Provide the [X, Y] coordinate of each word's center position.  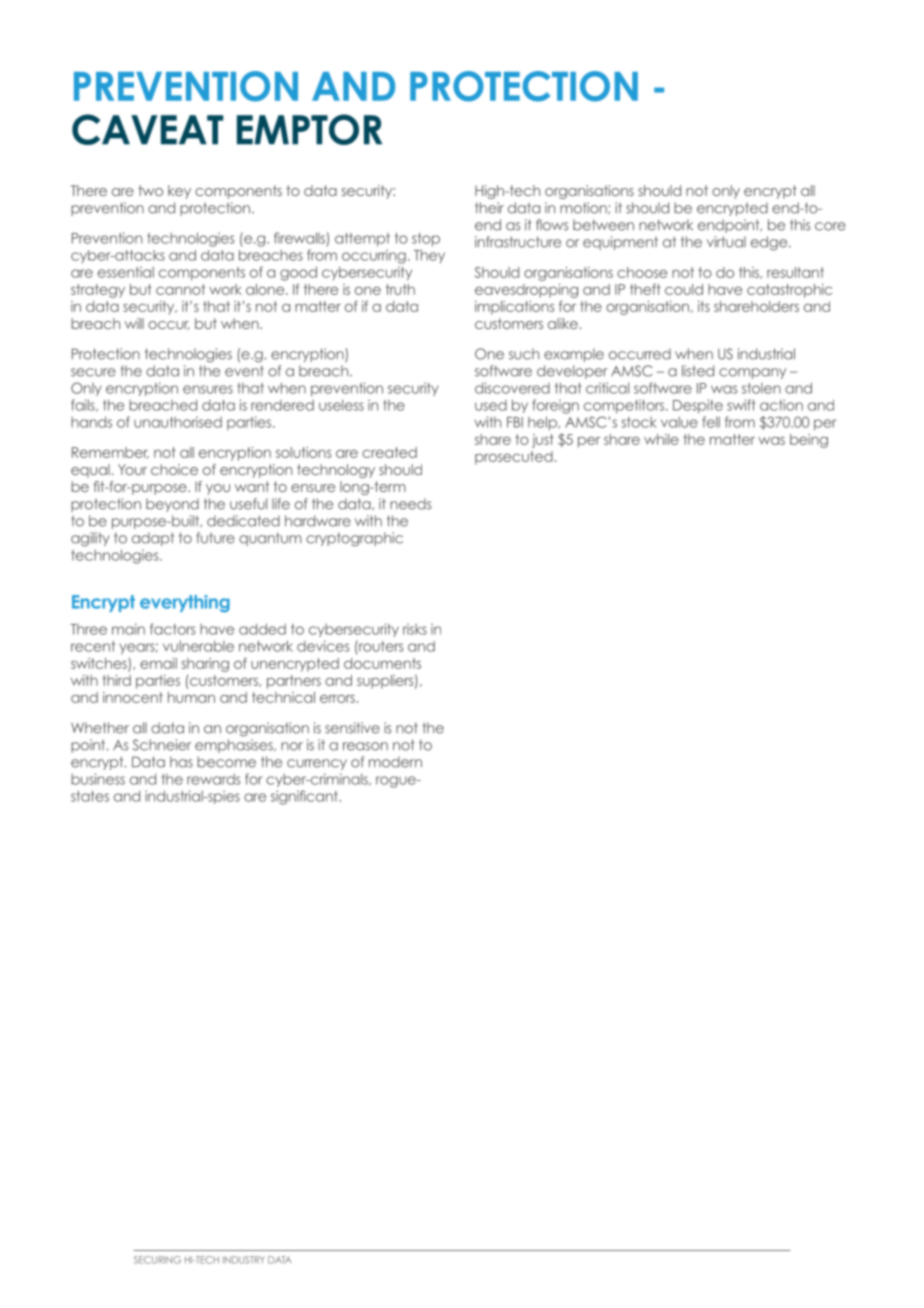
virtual [726, 242]
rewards [213, 779]
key [179, 192]
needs [410, 504]
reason [365, 746]
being [809, 441]
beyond [172, 505]
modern [395, 762]
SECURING [157, 1260]
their [489, 208]
